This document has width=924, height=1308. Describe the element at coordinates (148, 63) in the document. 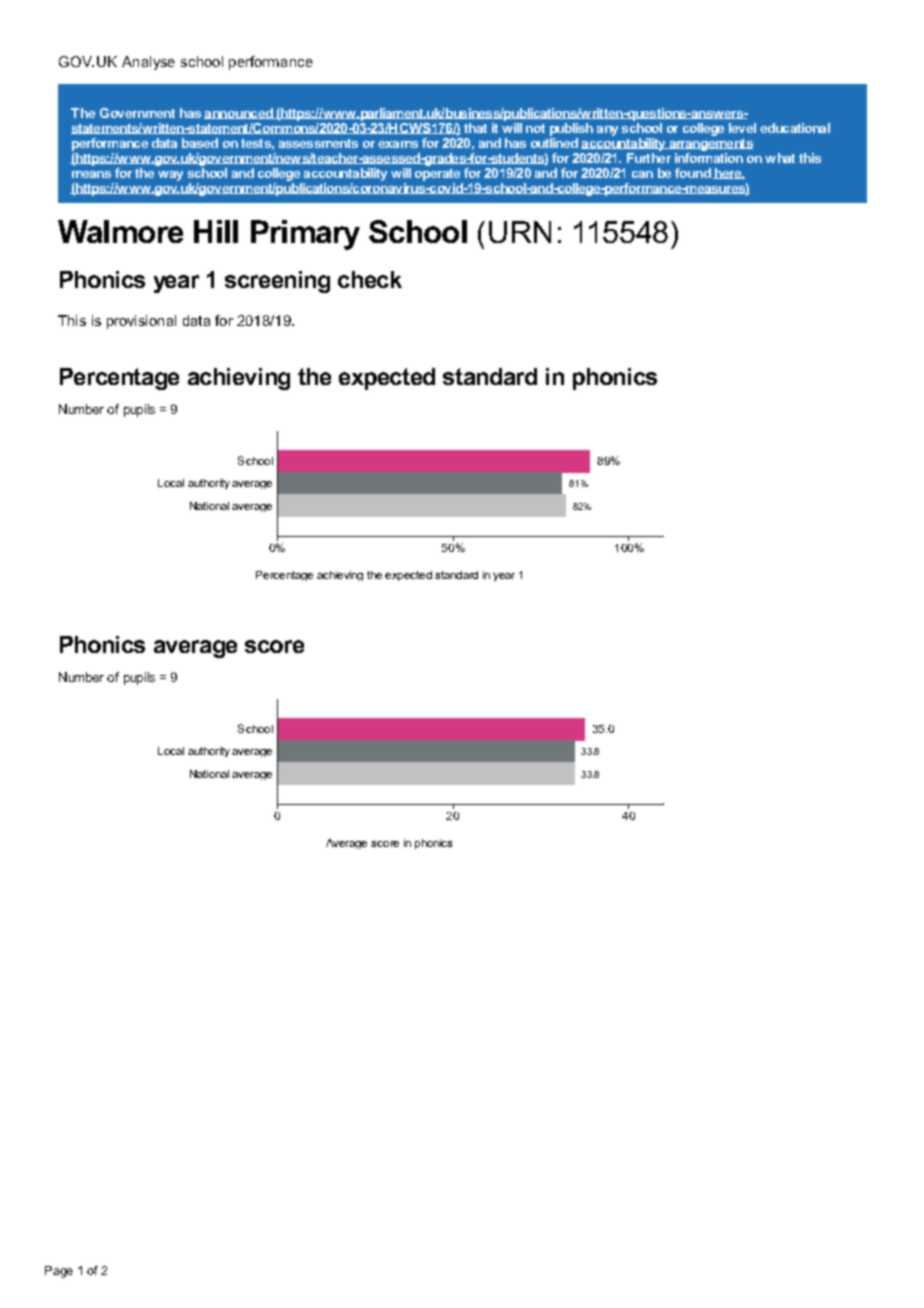

I see `Analyse` at that location.
